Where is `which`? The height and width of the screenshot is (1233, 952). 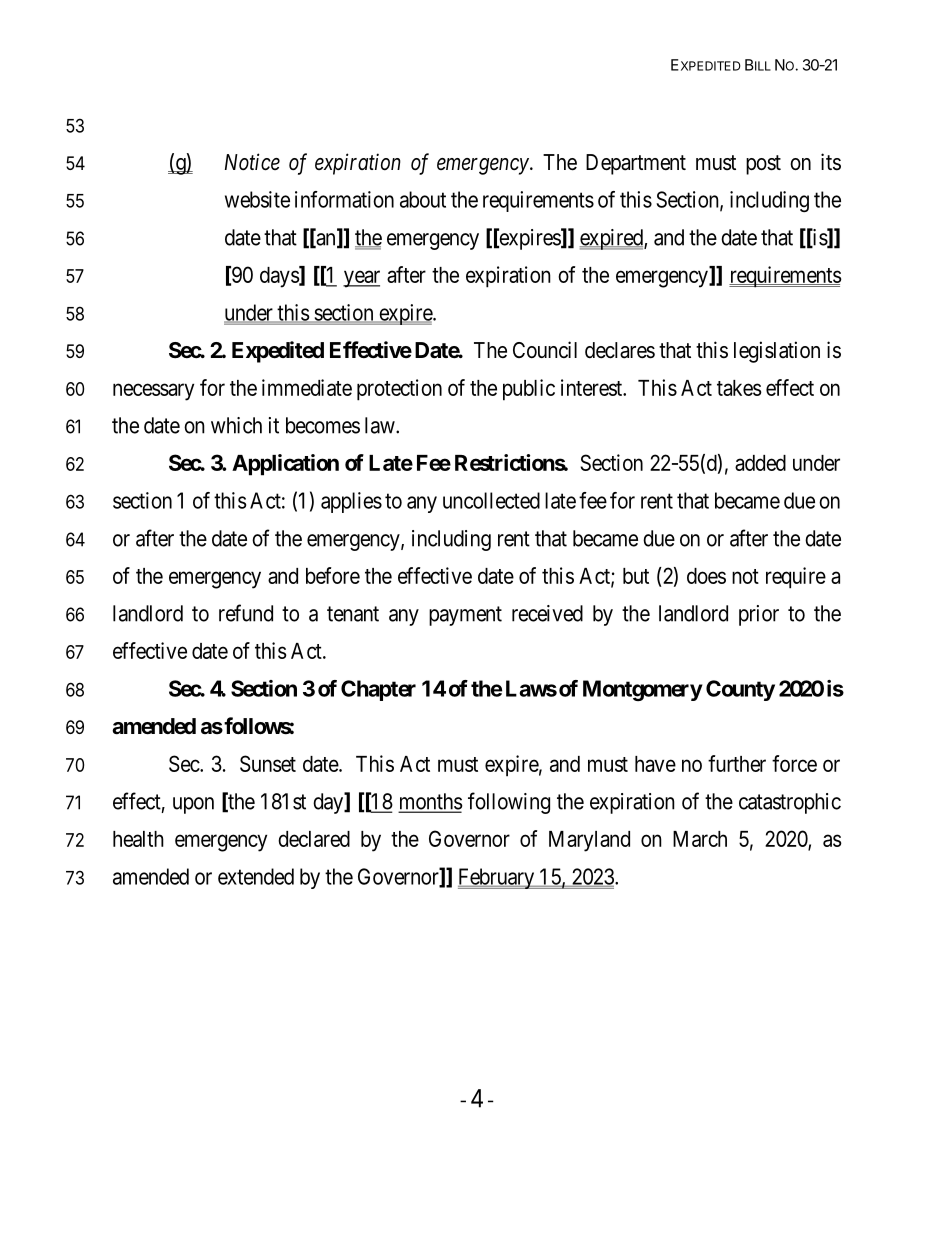
which is located at coordinates (236, 425).
